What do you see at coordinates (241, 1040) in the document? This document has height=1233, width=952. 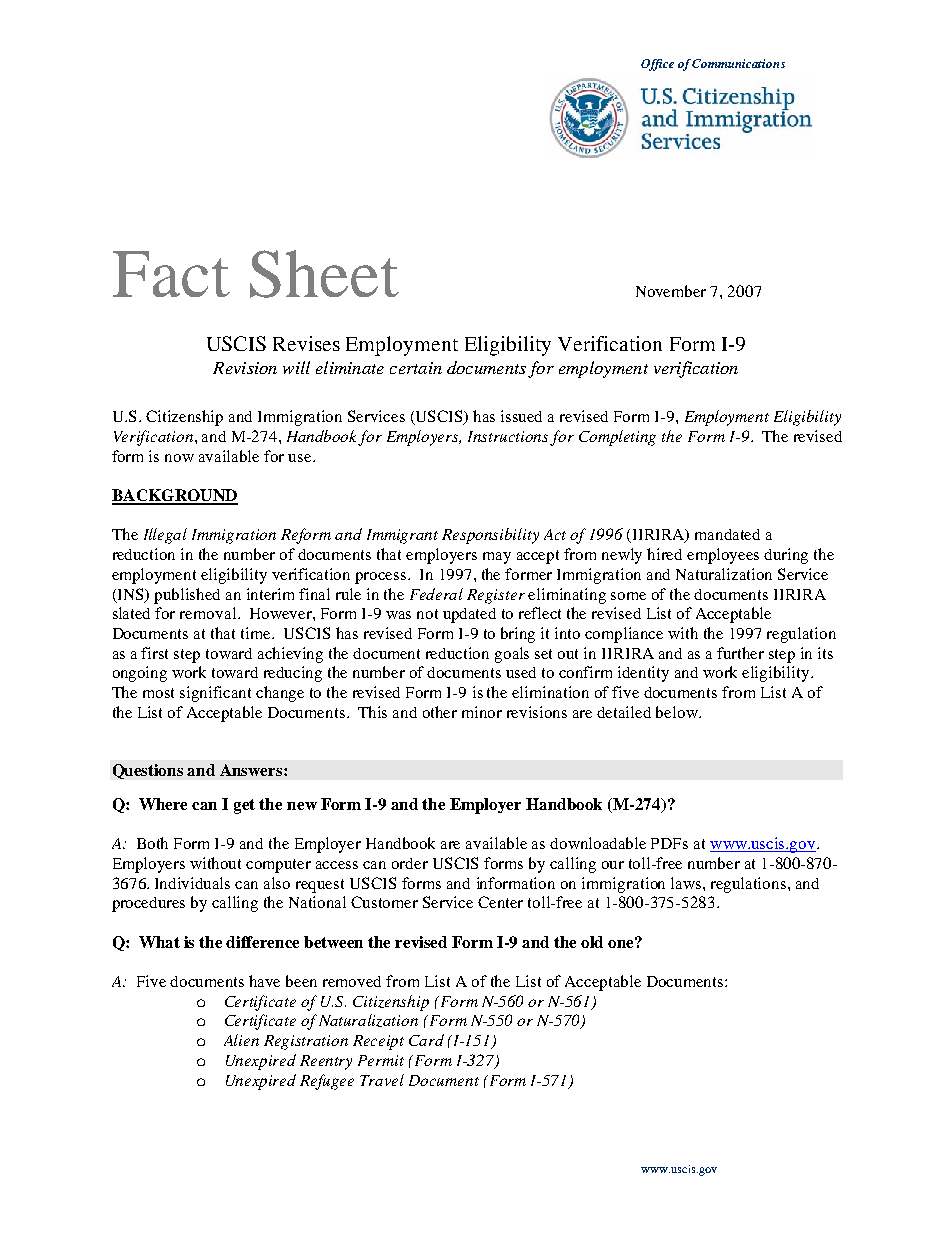 I see `Alien` at bounding box center [241, 1040].
